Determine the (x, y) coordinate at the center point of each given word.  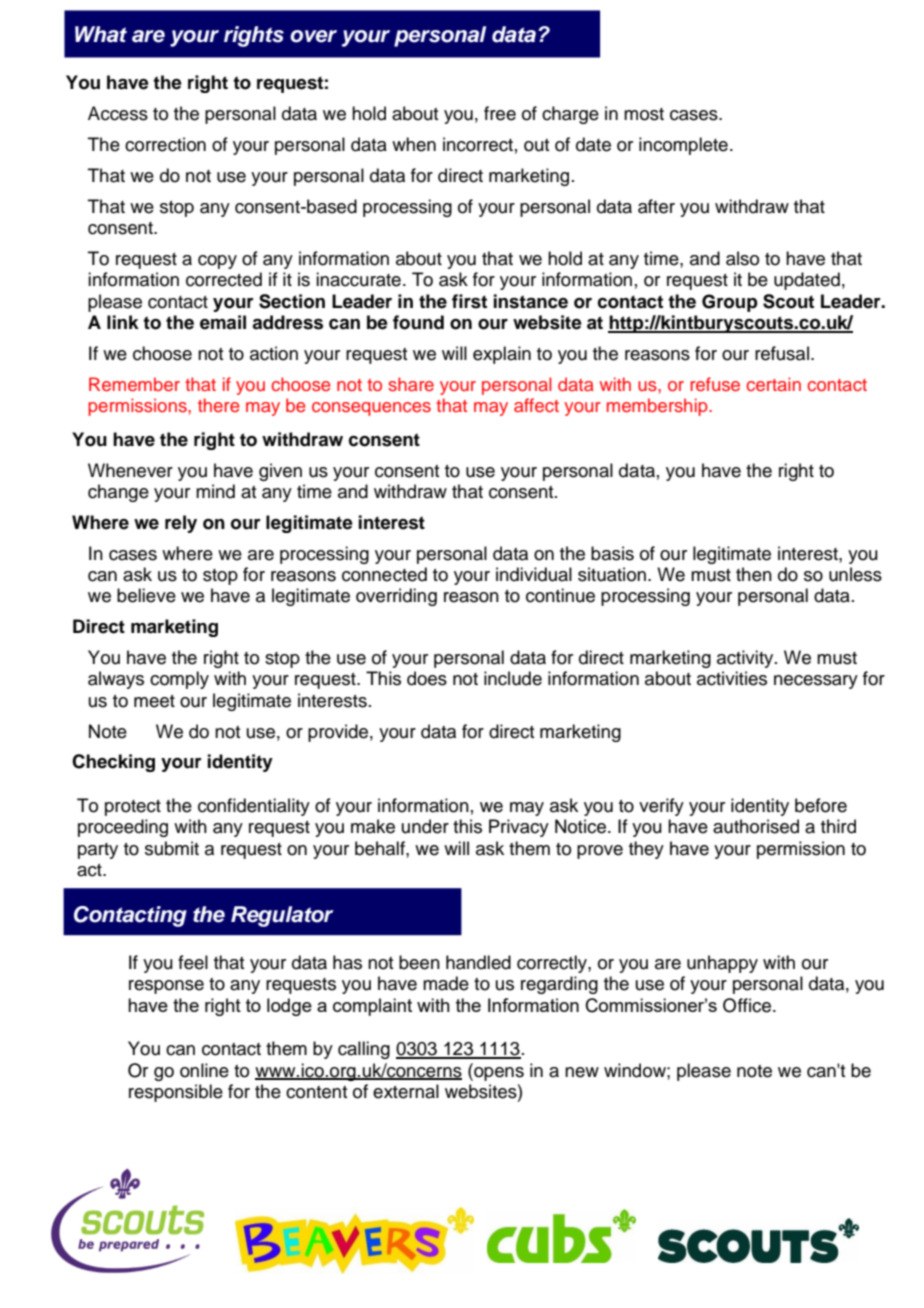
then (754, 574)
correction (165, 144)
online (204, 1070)
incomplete (683, 146)
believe (146, 595)
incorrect (478, 144)
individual (534, 574)
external (406, 1091)
